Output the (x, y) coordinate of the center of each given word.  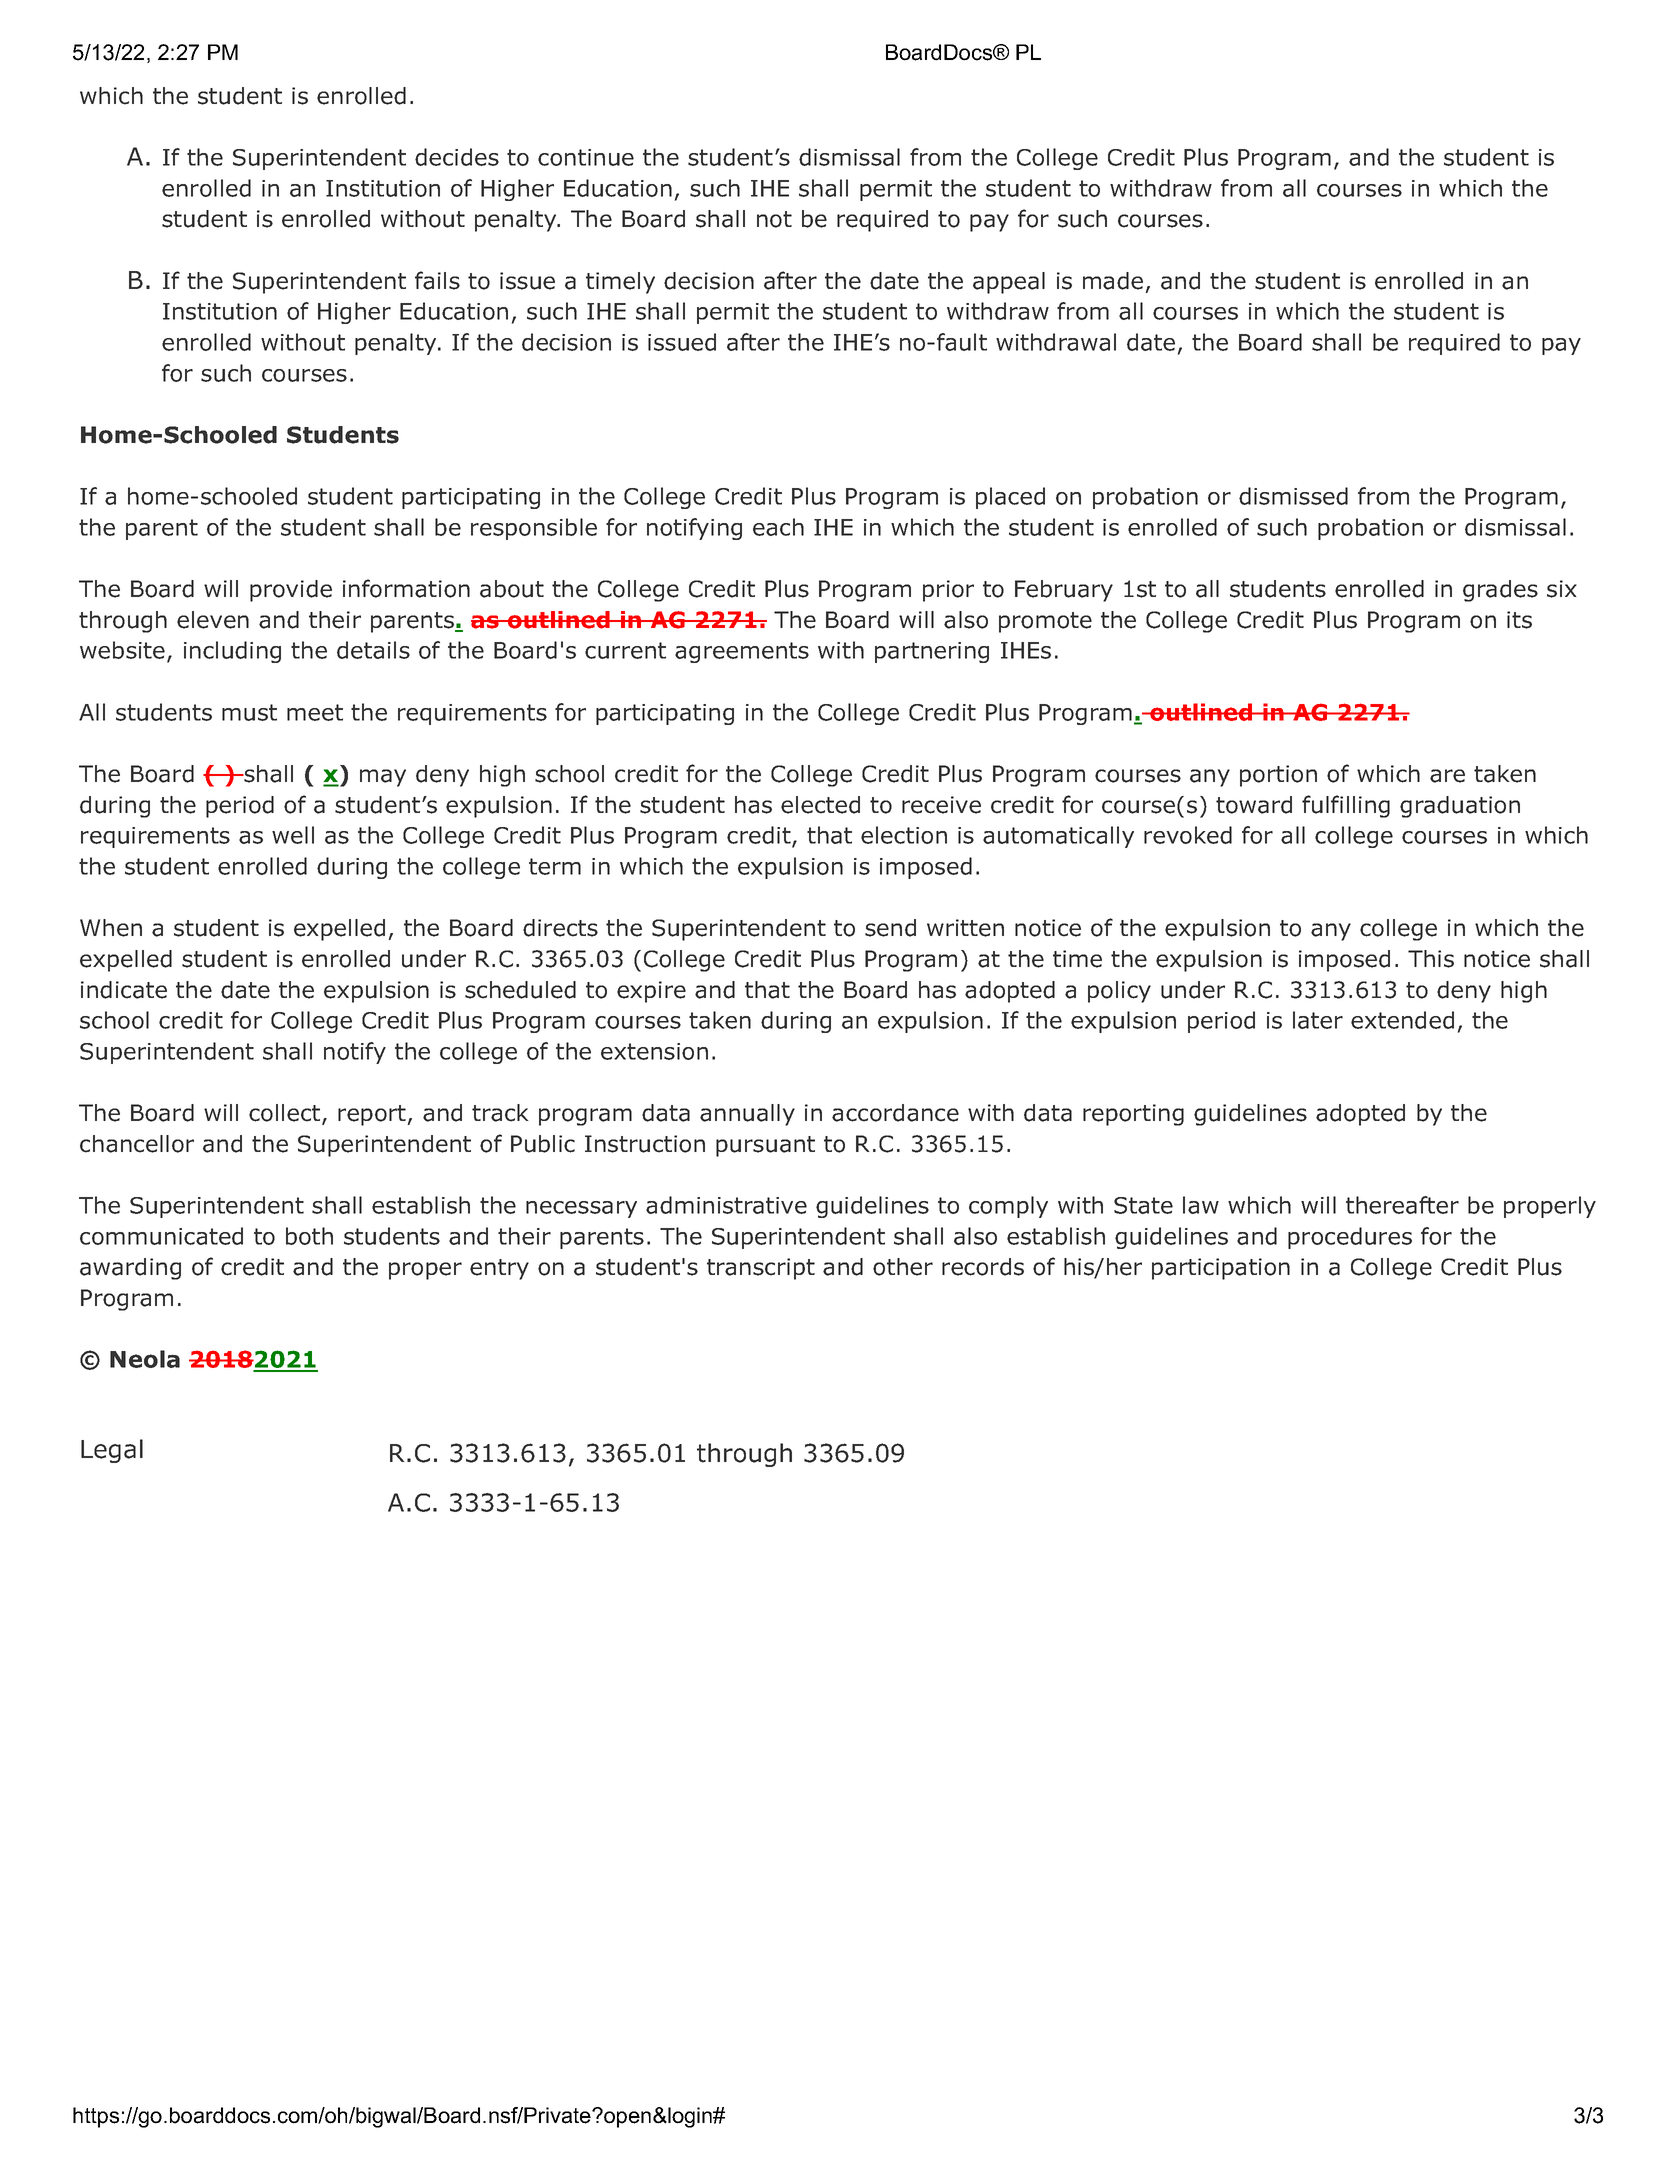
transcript (761, 1269)
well (293, 835)
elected (820, 805)
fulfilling (1346, 806)
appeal (1009, 283)
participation (1221, 1269)
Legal (112, 1451)
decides (457, 157)
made (1113, 281)
